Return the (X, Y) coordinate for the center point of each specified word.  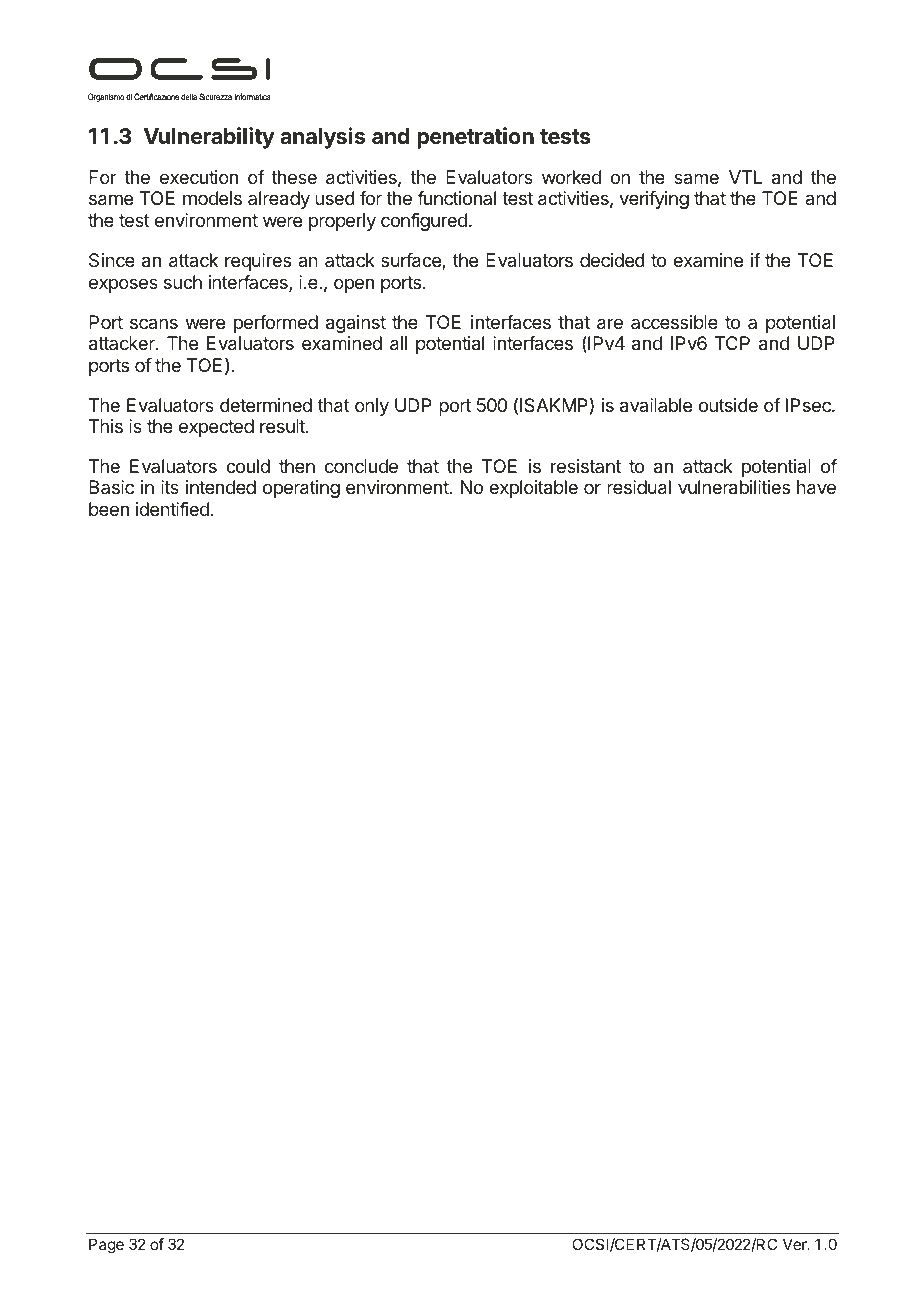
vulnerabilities (734, 487)
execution (199, 177)
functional (456, 198)
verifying (654, 200)
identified (172, 509)
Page (106, 1246)
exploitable (533, 489)
